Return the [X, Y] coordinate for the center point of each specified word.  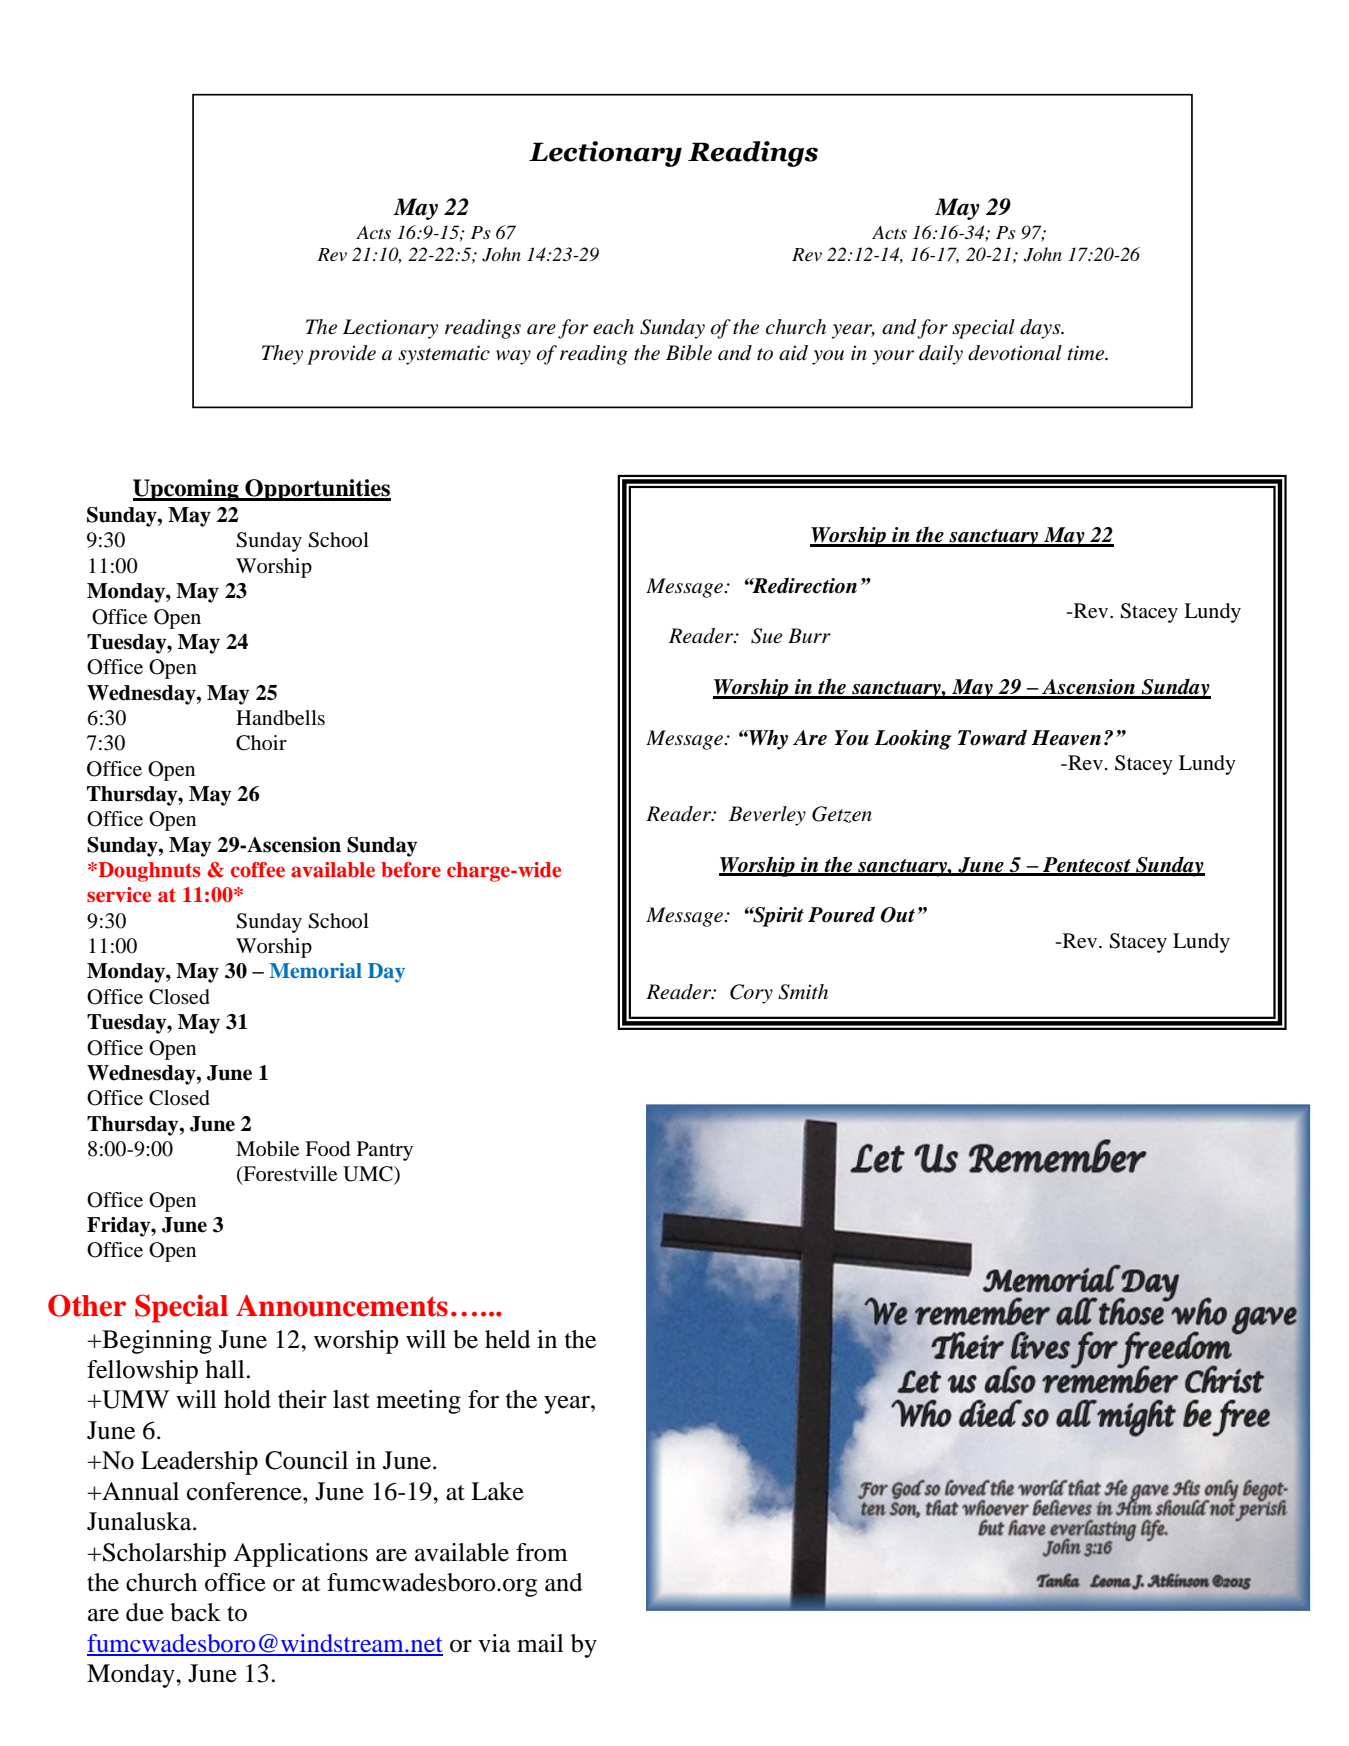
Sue [766, 636]
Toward [992, 737]
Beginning [156, 1342]
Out [898, 915]
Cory [751, 994]
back [195, 1612]
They [282, 355]
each [613, 327]
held [507, 1339]
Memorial [315, 970]
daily [941, 355]
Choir [261, 743]
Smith [803, 992]
